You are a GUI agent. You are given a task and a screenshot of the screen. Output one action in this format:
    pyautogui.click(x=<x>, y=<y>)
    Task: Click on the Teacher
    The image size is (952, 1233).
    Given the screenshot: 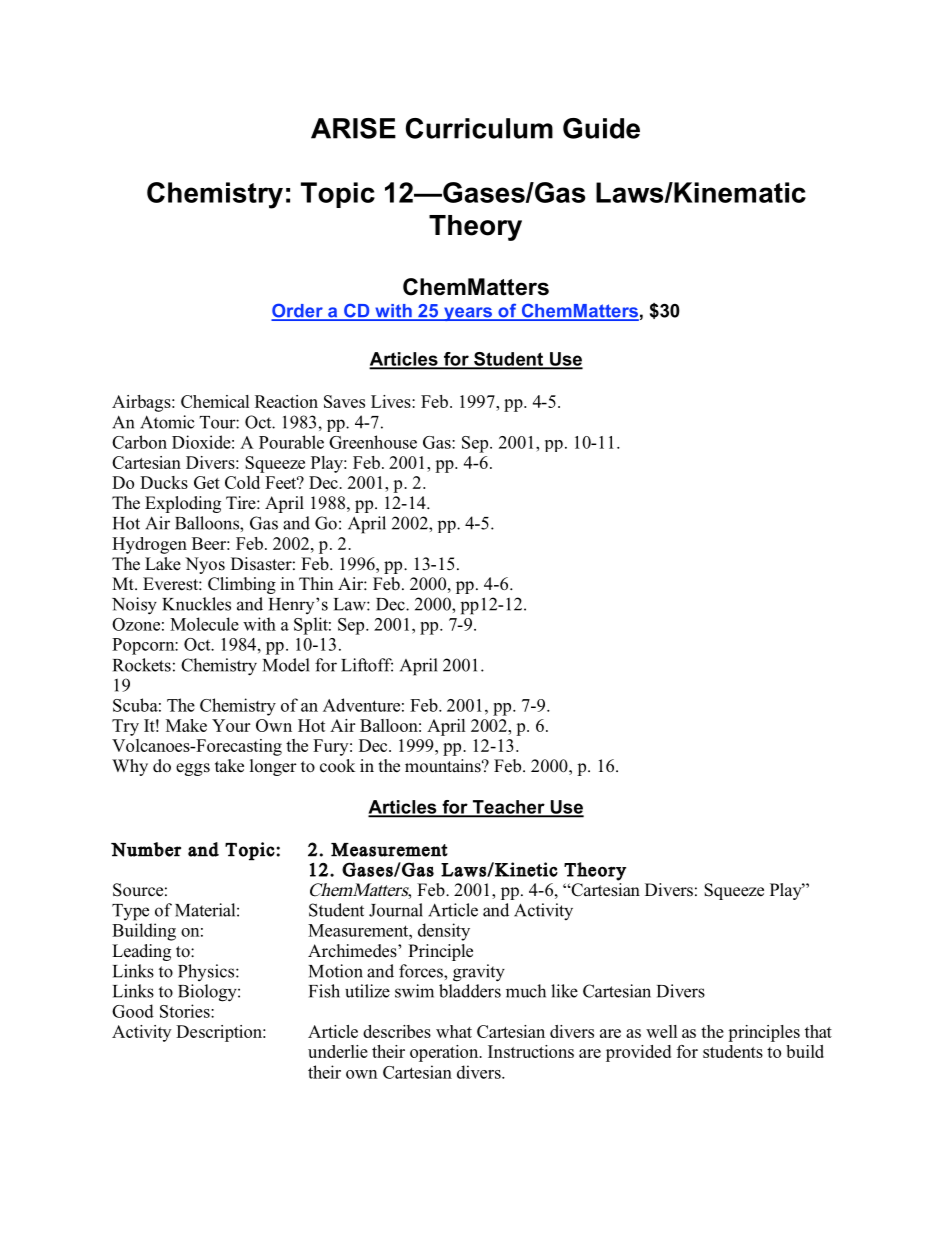 What is the action you would take?
    pyautogui.click(x=508, y=808)
